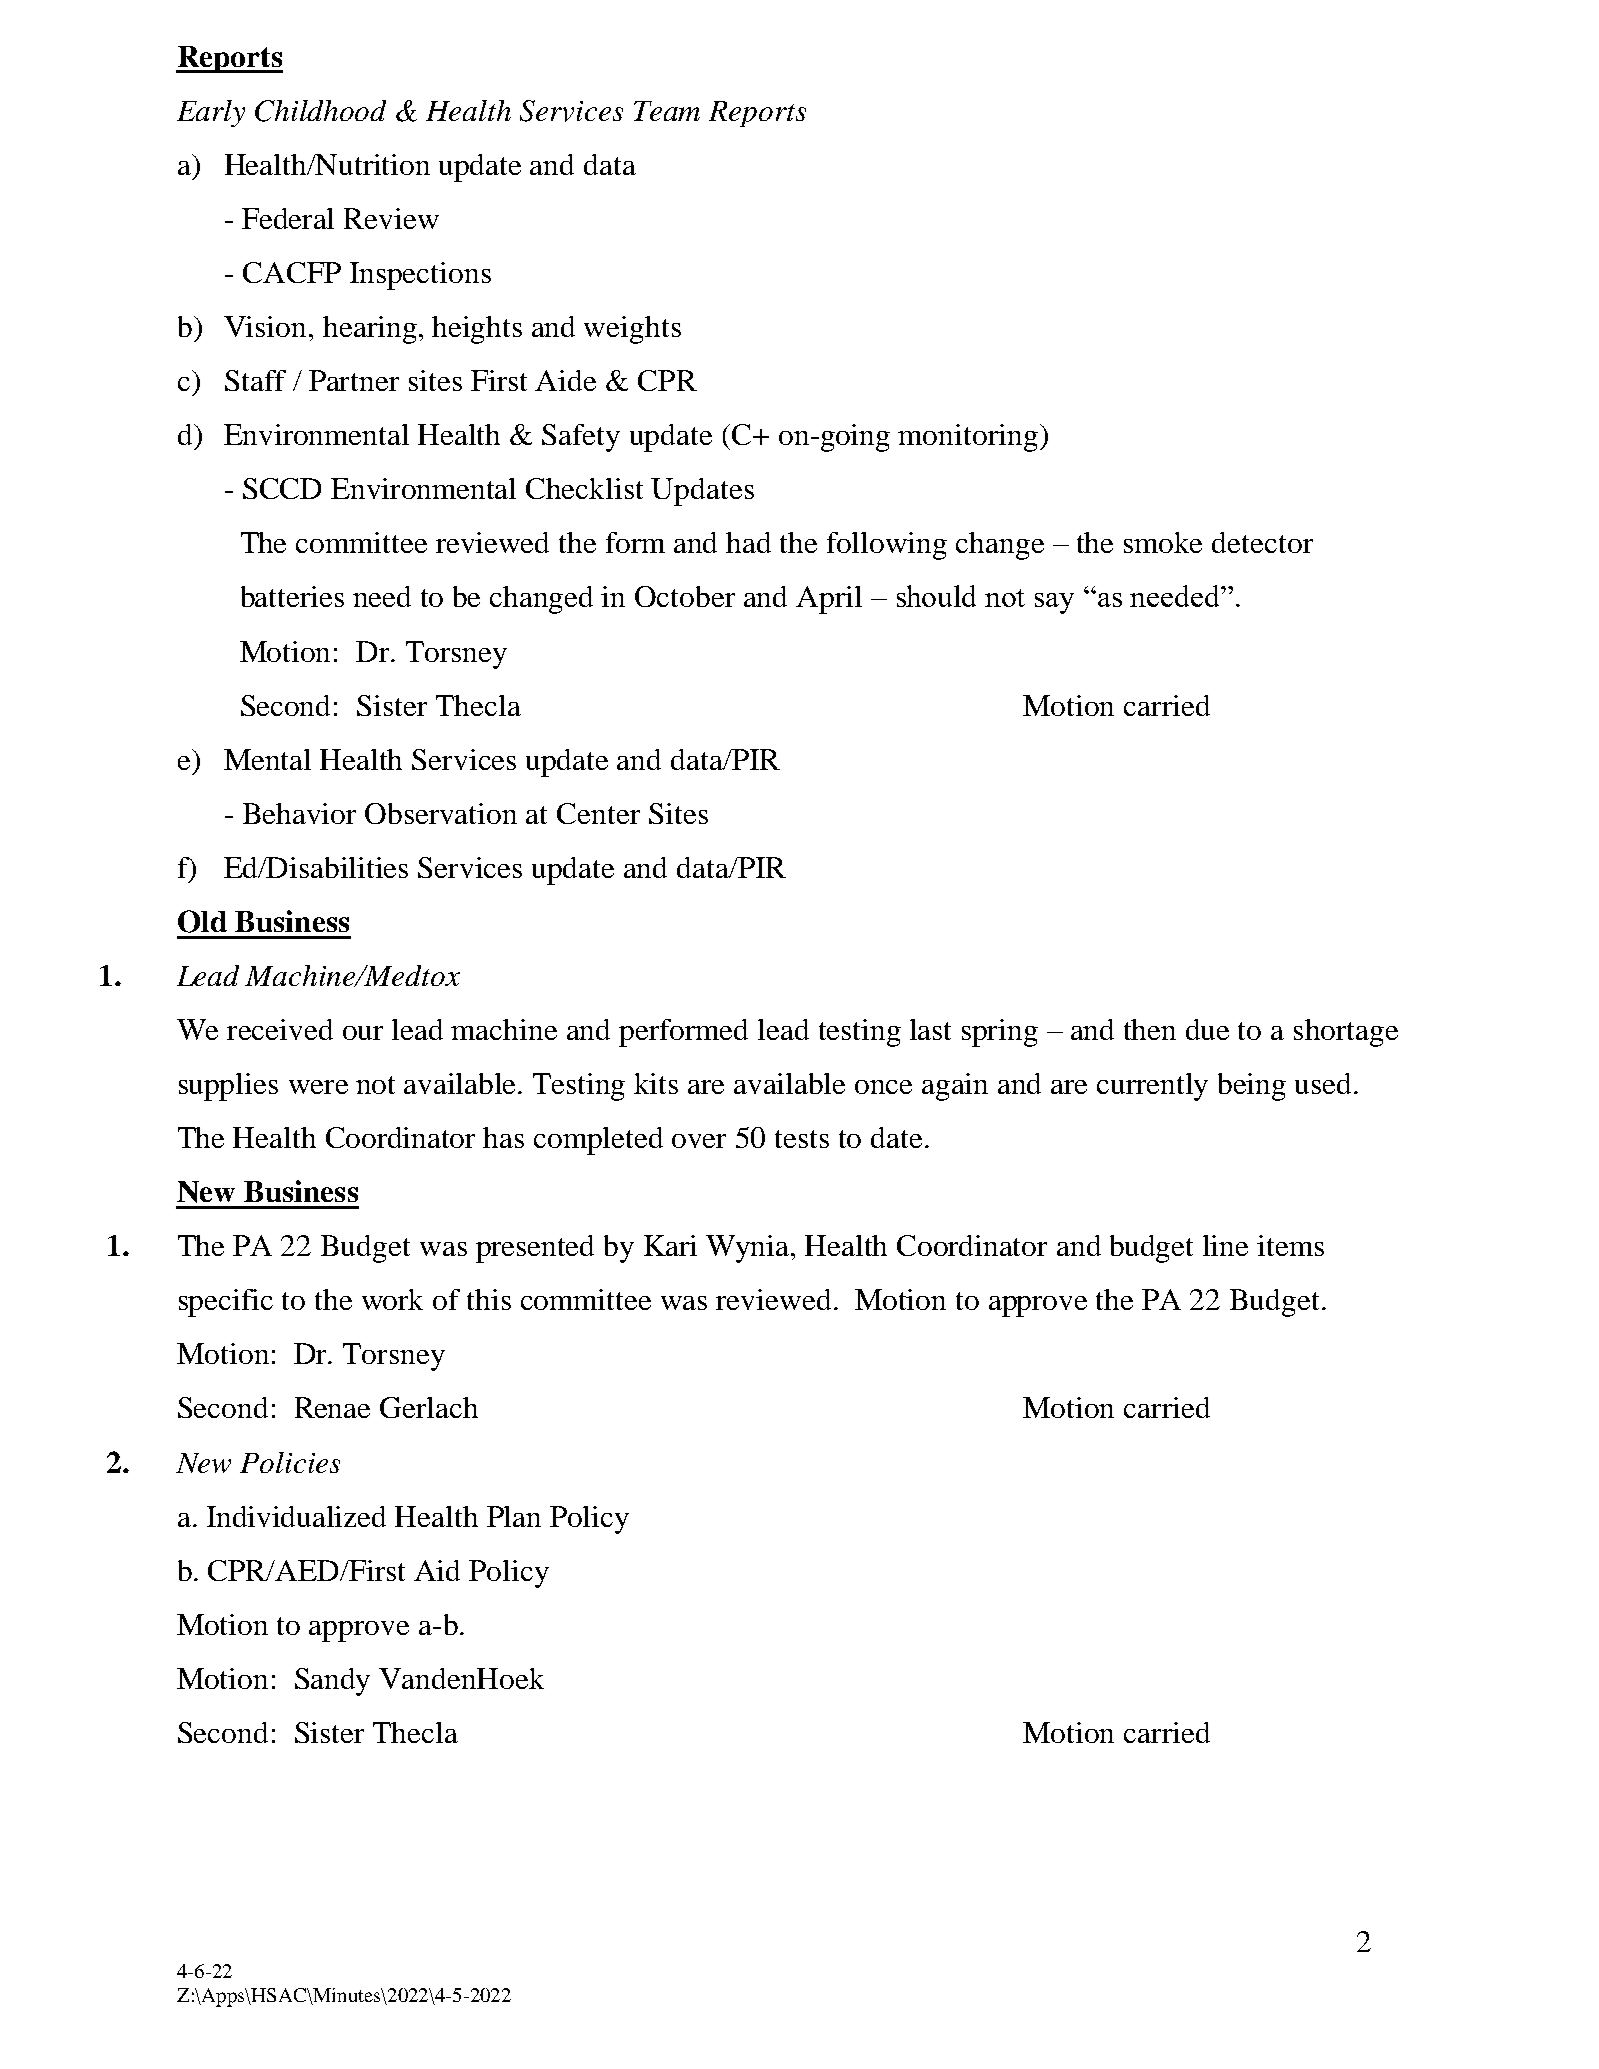 This screenshot has width=1599, height=2069. Describe the element at coordinates (667, 111) in the screenshot. I see `Team` at that location.
